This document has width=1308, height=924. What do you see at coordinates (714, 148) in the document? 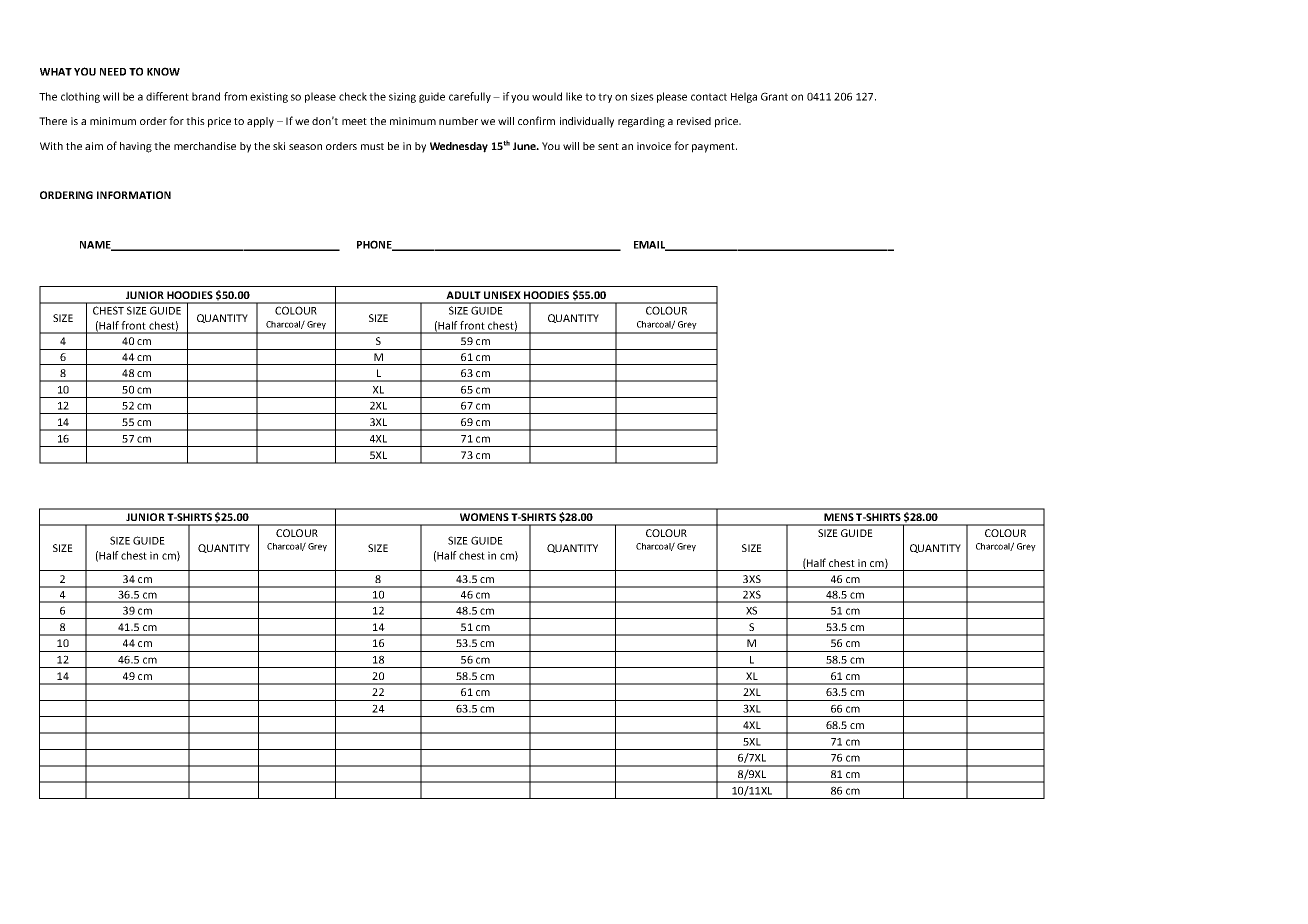
I see `payment` at bounding box center [714, 148].
